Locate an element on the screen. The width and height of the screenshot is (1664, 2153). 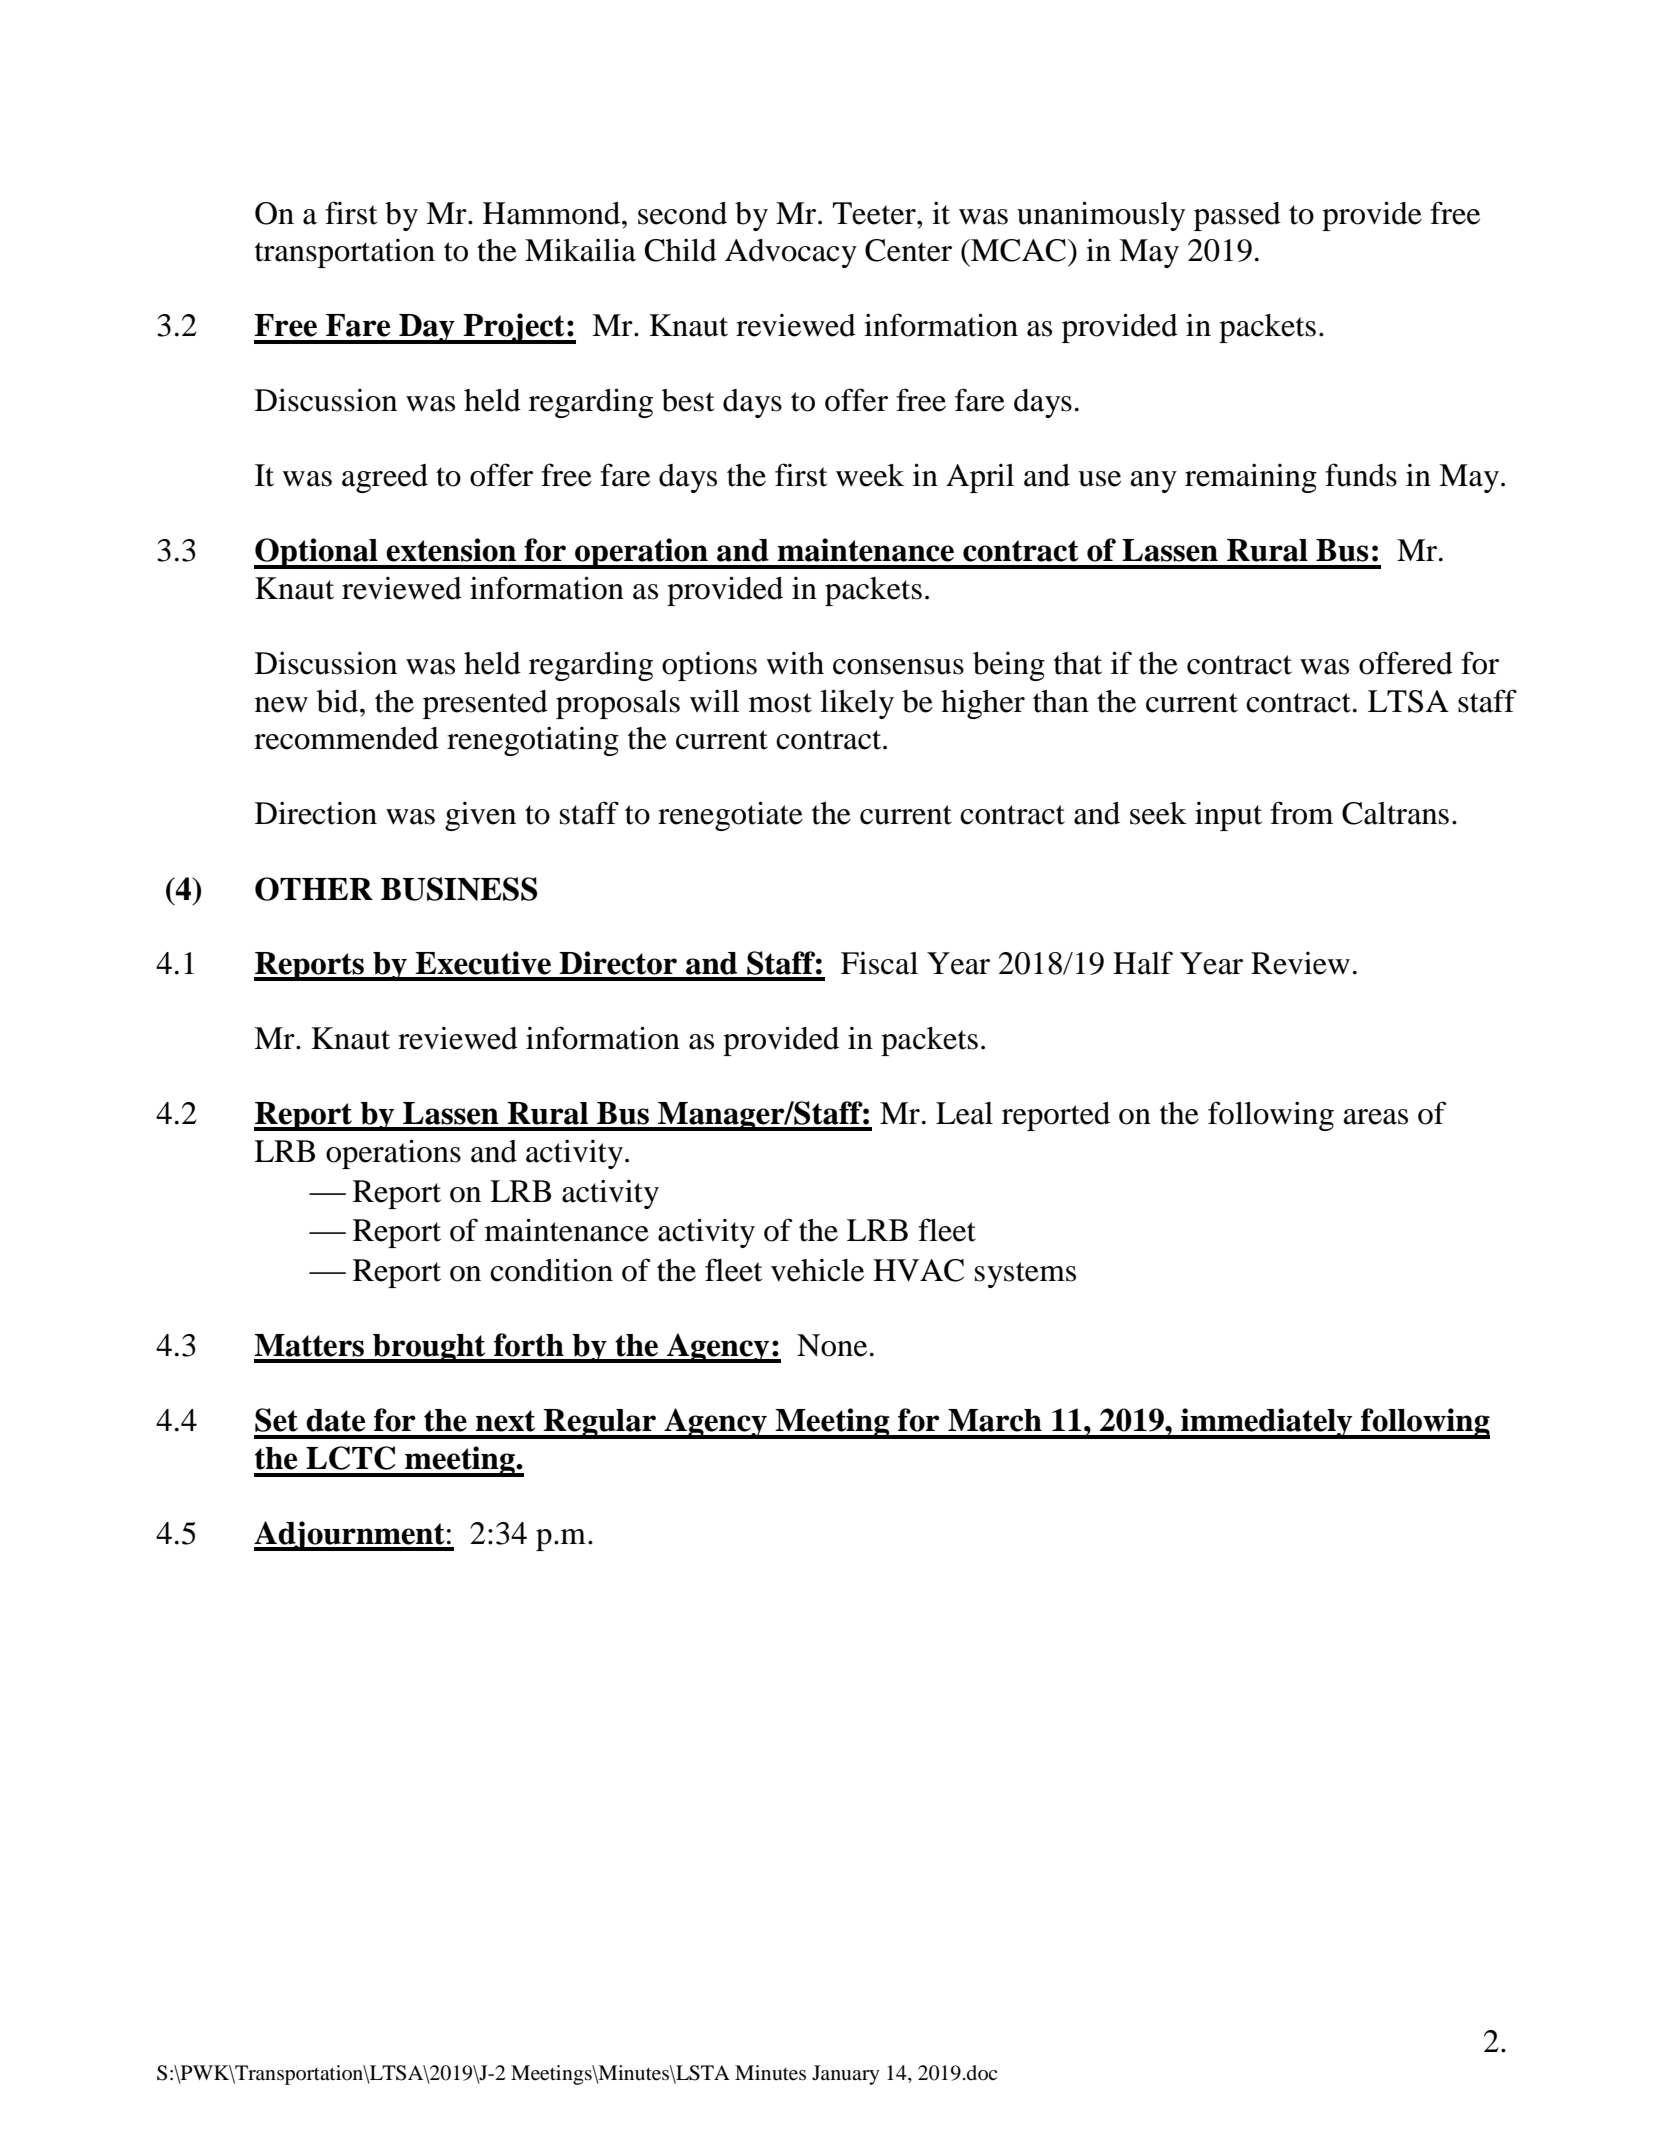
vehicle is located at coordinates (817, 1270).
